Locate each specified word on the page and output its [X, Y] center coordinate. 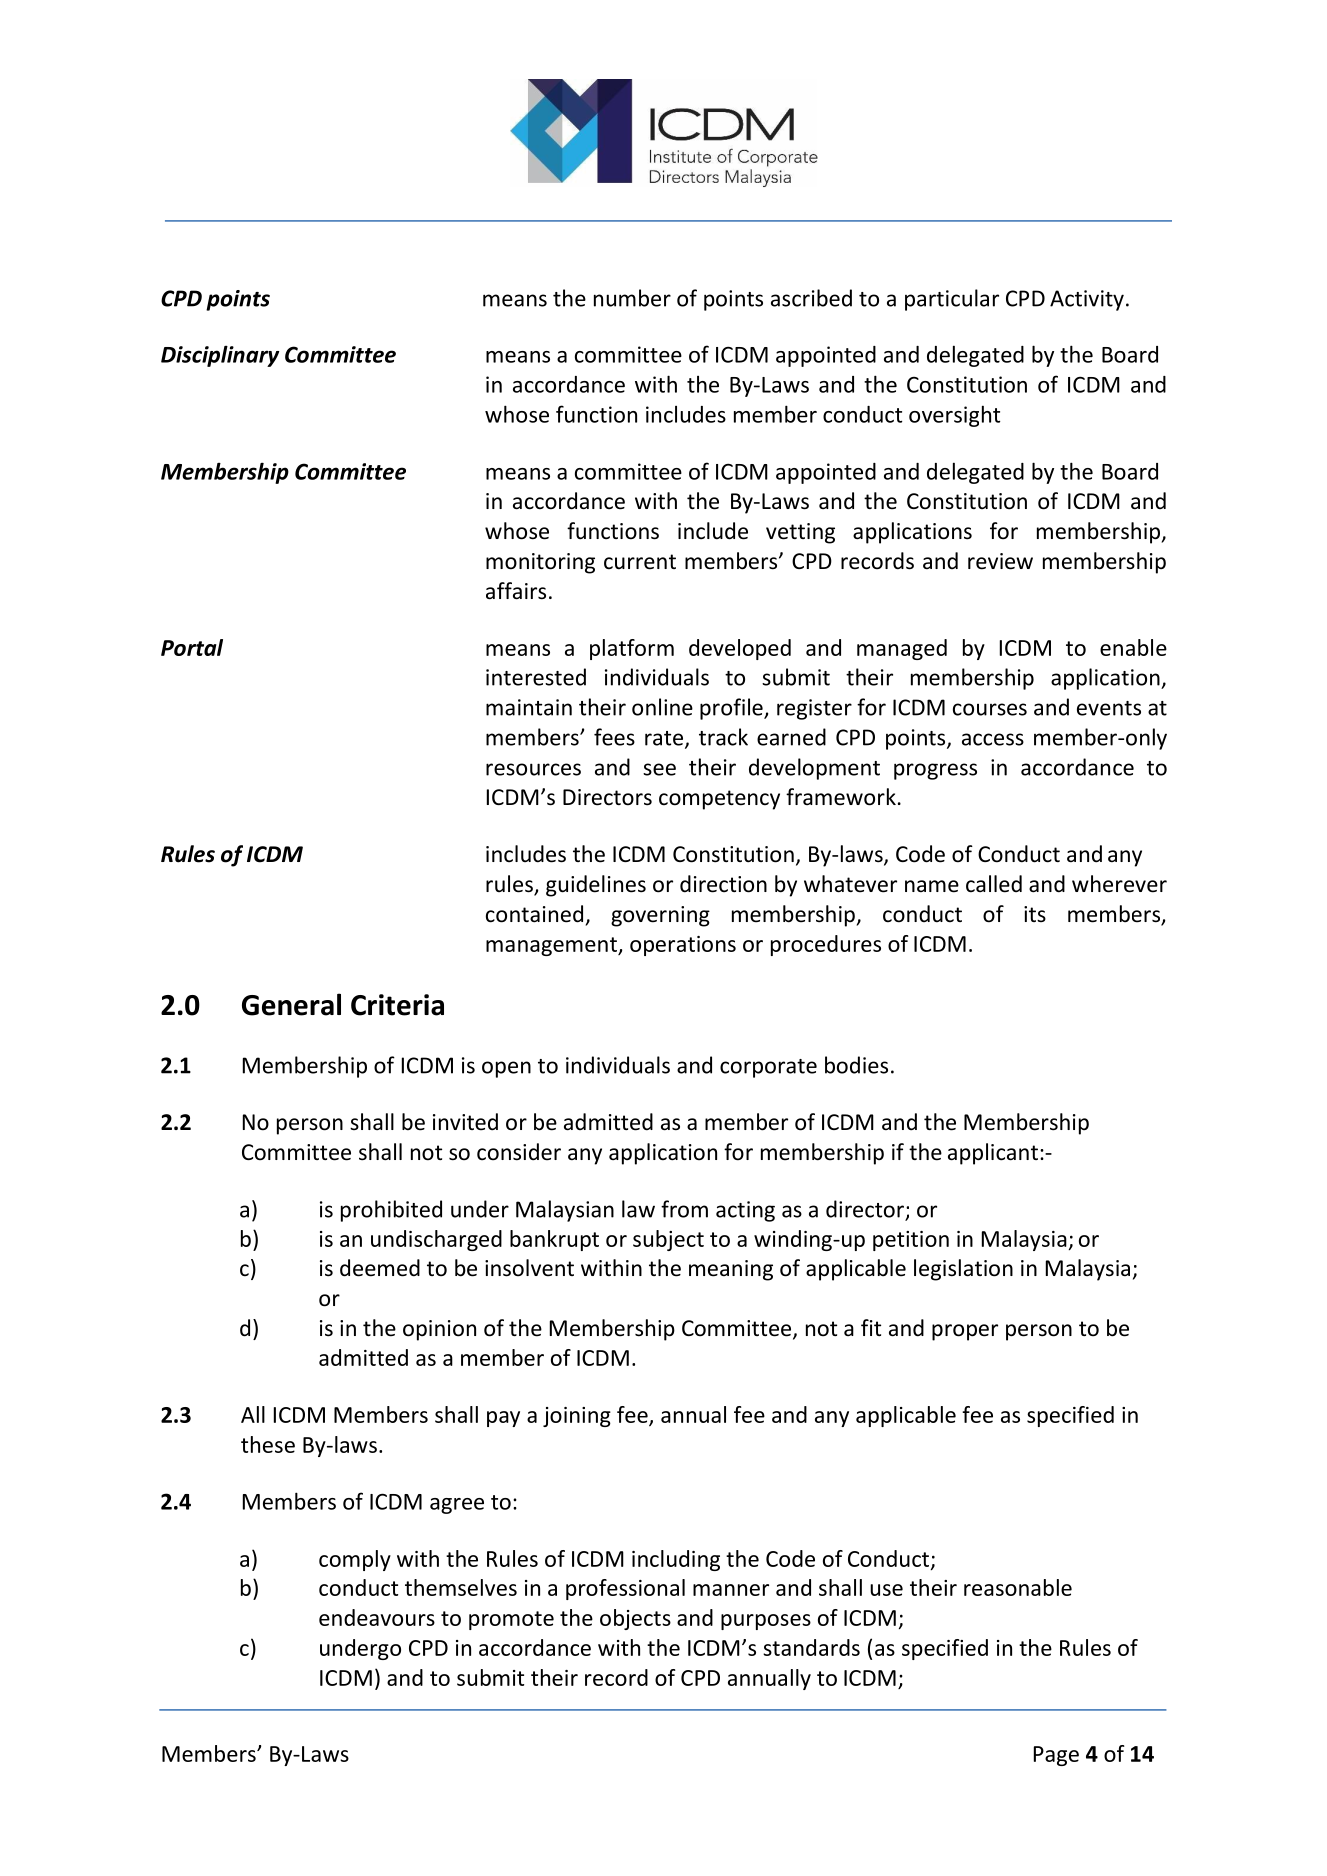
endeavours [377, 1617]
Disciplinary [220, 356]
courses [990, 709]
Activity [1087, 300]
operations [683, 946]
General [291, 1004]
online [662, 707]
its [1035, 914]
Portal [192, 647]
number [632, 298]
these [268, 1444]
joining [577, 1417]
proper [965, 1332]
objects [635, 1619]
